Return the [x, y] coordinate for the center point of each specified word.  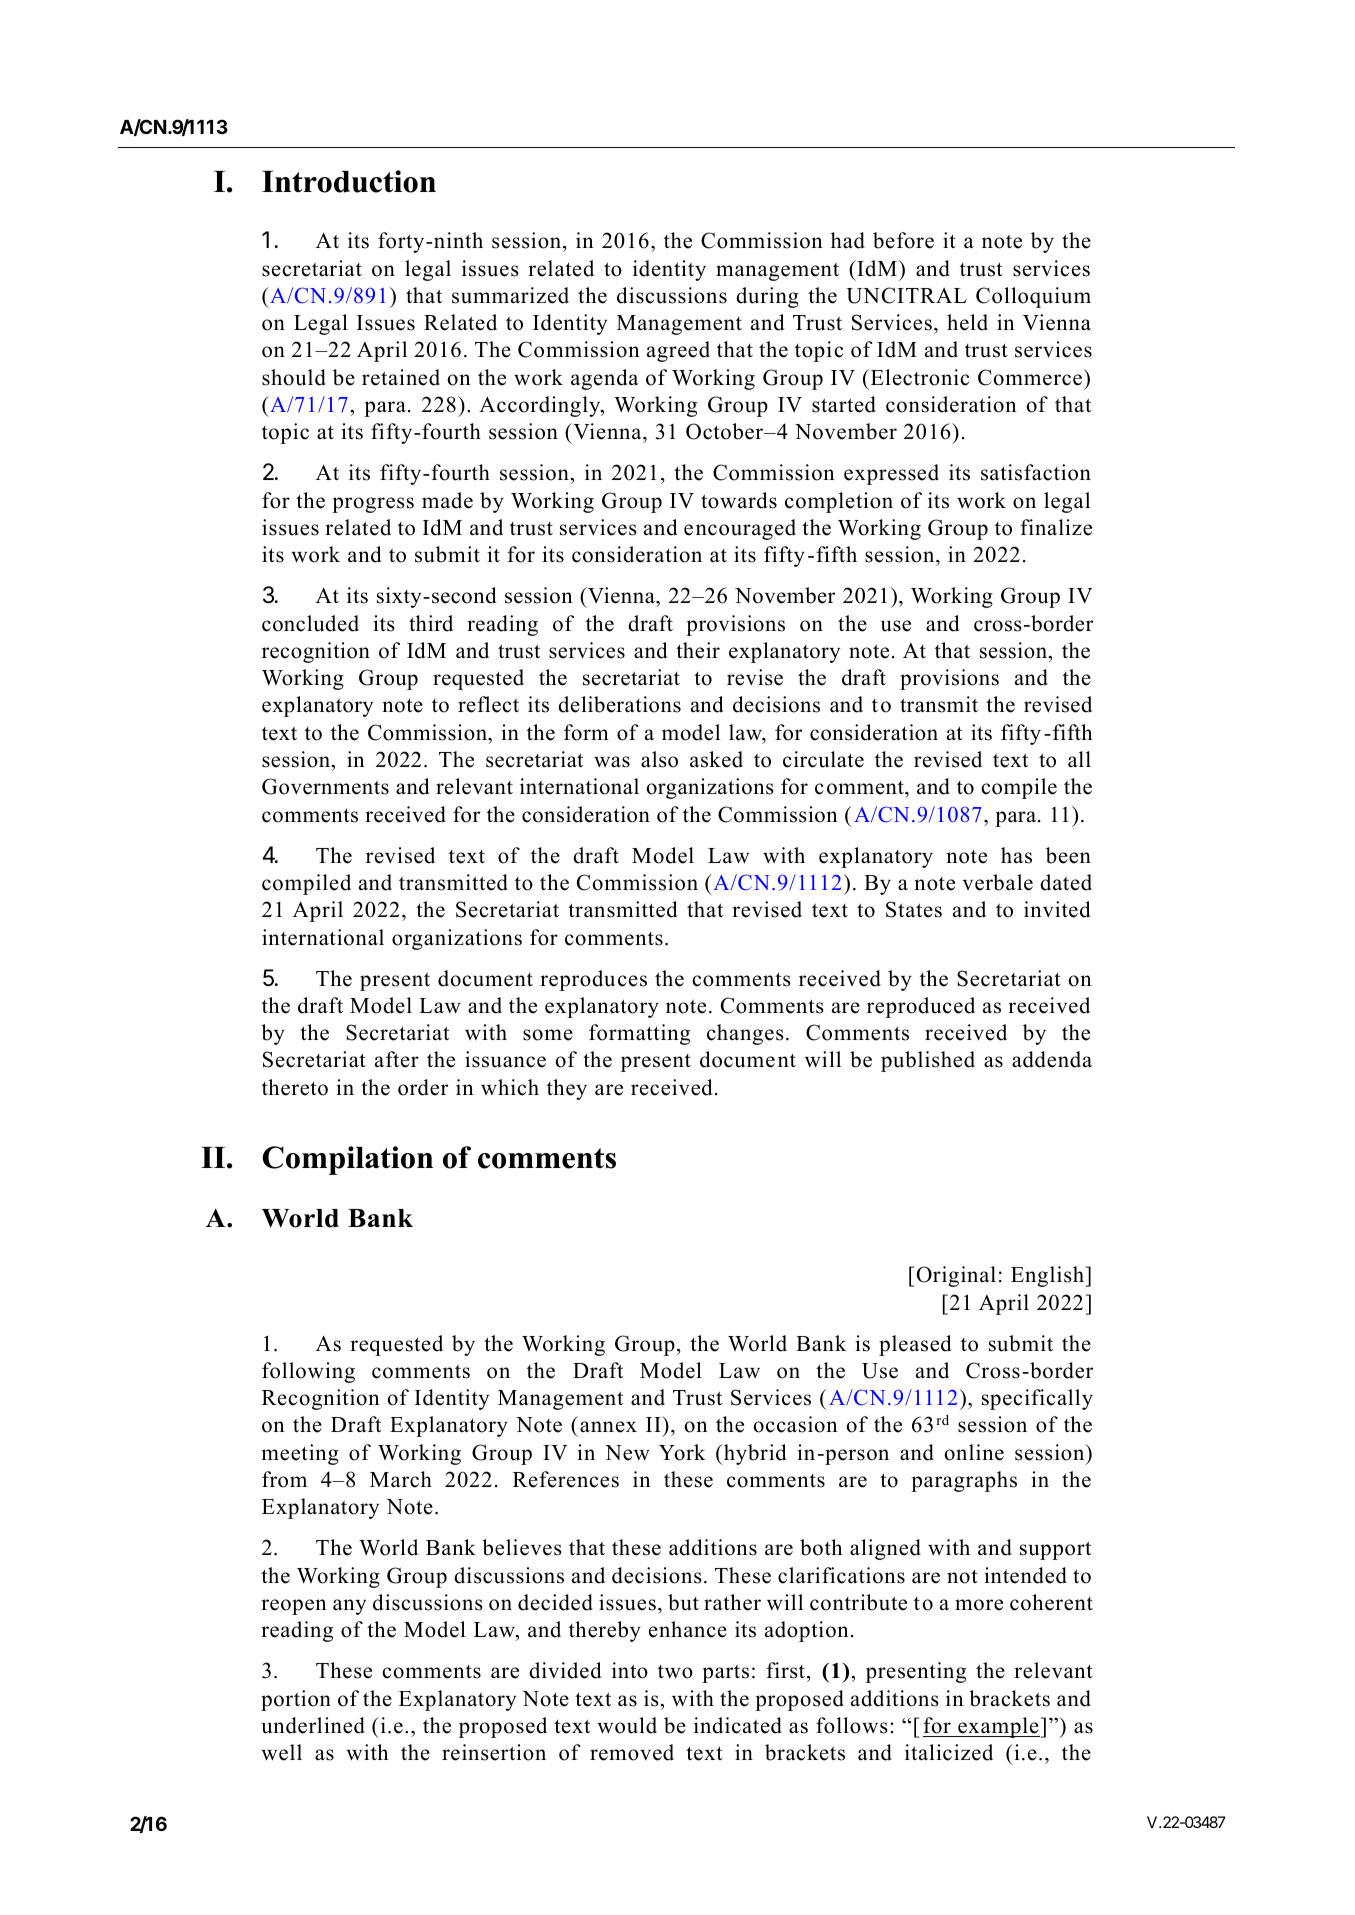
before [903, 240]
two [675, 1672]
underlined [313, 1725]
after [397, 1059]
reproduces [593, 980]
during [767, 297]
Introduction [349, 181]
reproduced [921, 1007]
